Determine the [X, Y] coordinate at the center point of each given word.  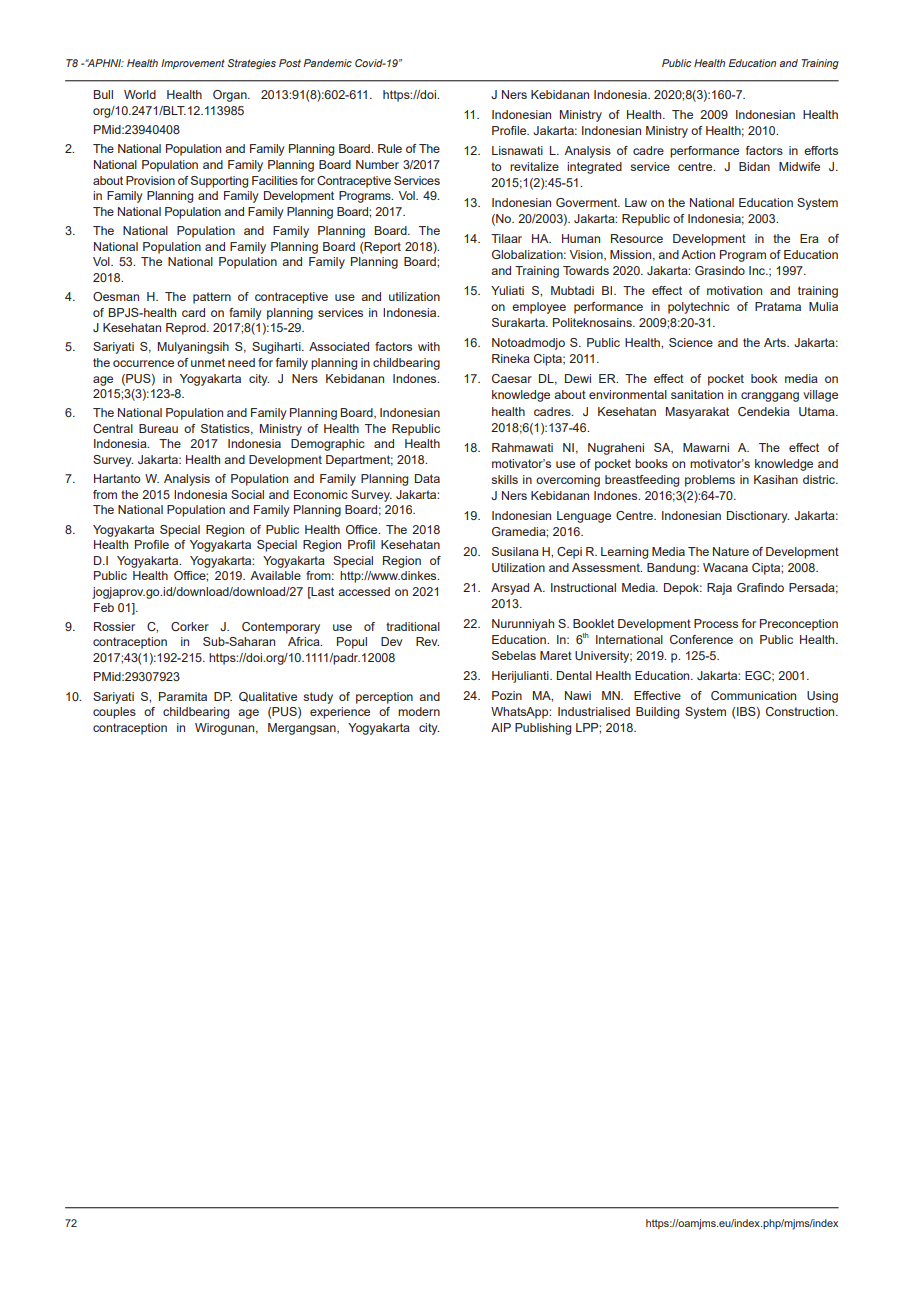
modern [419, 711]
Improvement [193, 64]
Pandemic [328, 63]
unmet [208, 362]
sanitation [697, 394]
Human [581, 238]
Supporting [219, 182]
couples [114, 713]
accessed [364, 591]
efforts [821, 150]
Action [698, 254]
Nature [731, 551]
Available [275, 575]
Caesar [512, 378]
